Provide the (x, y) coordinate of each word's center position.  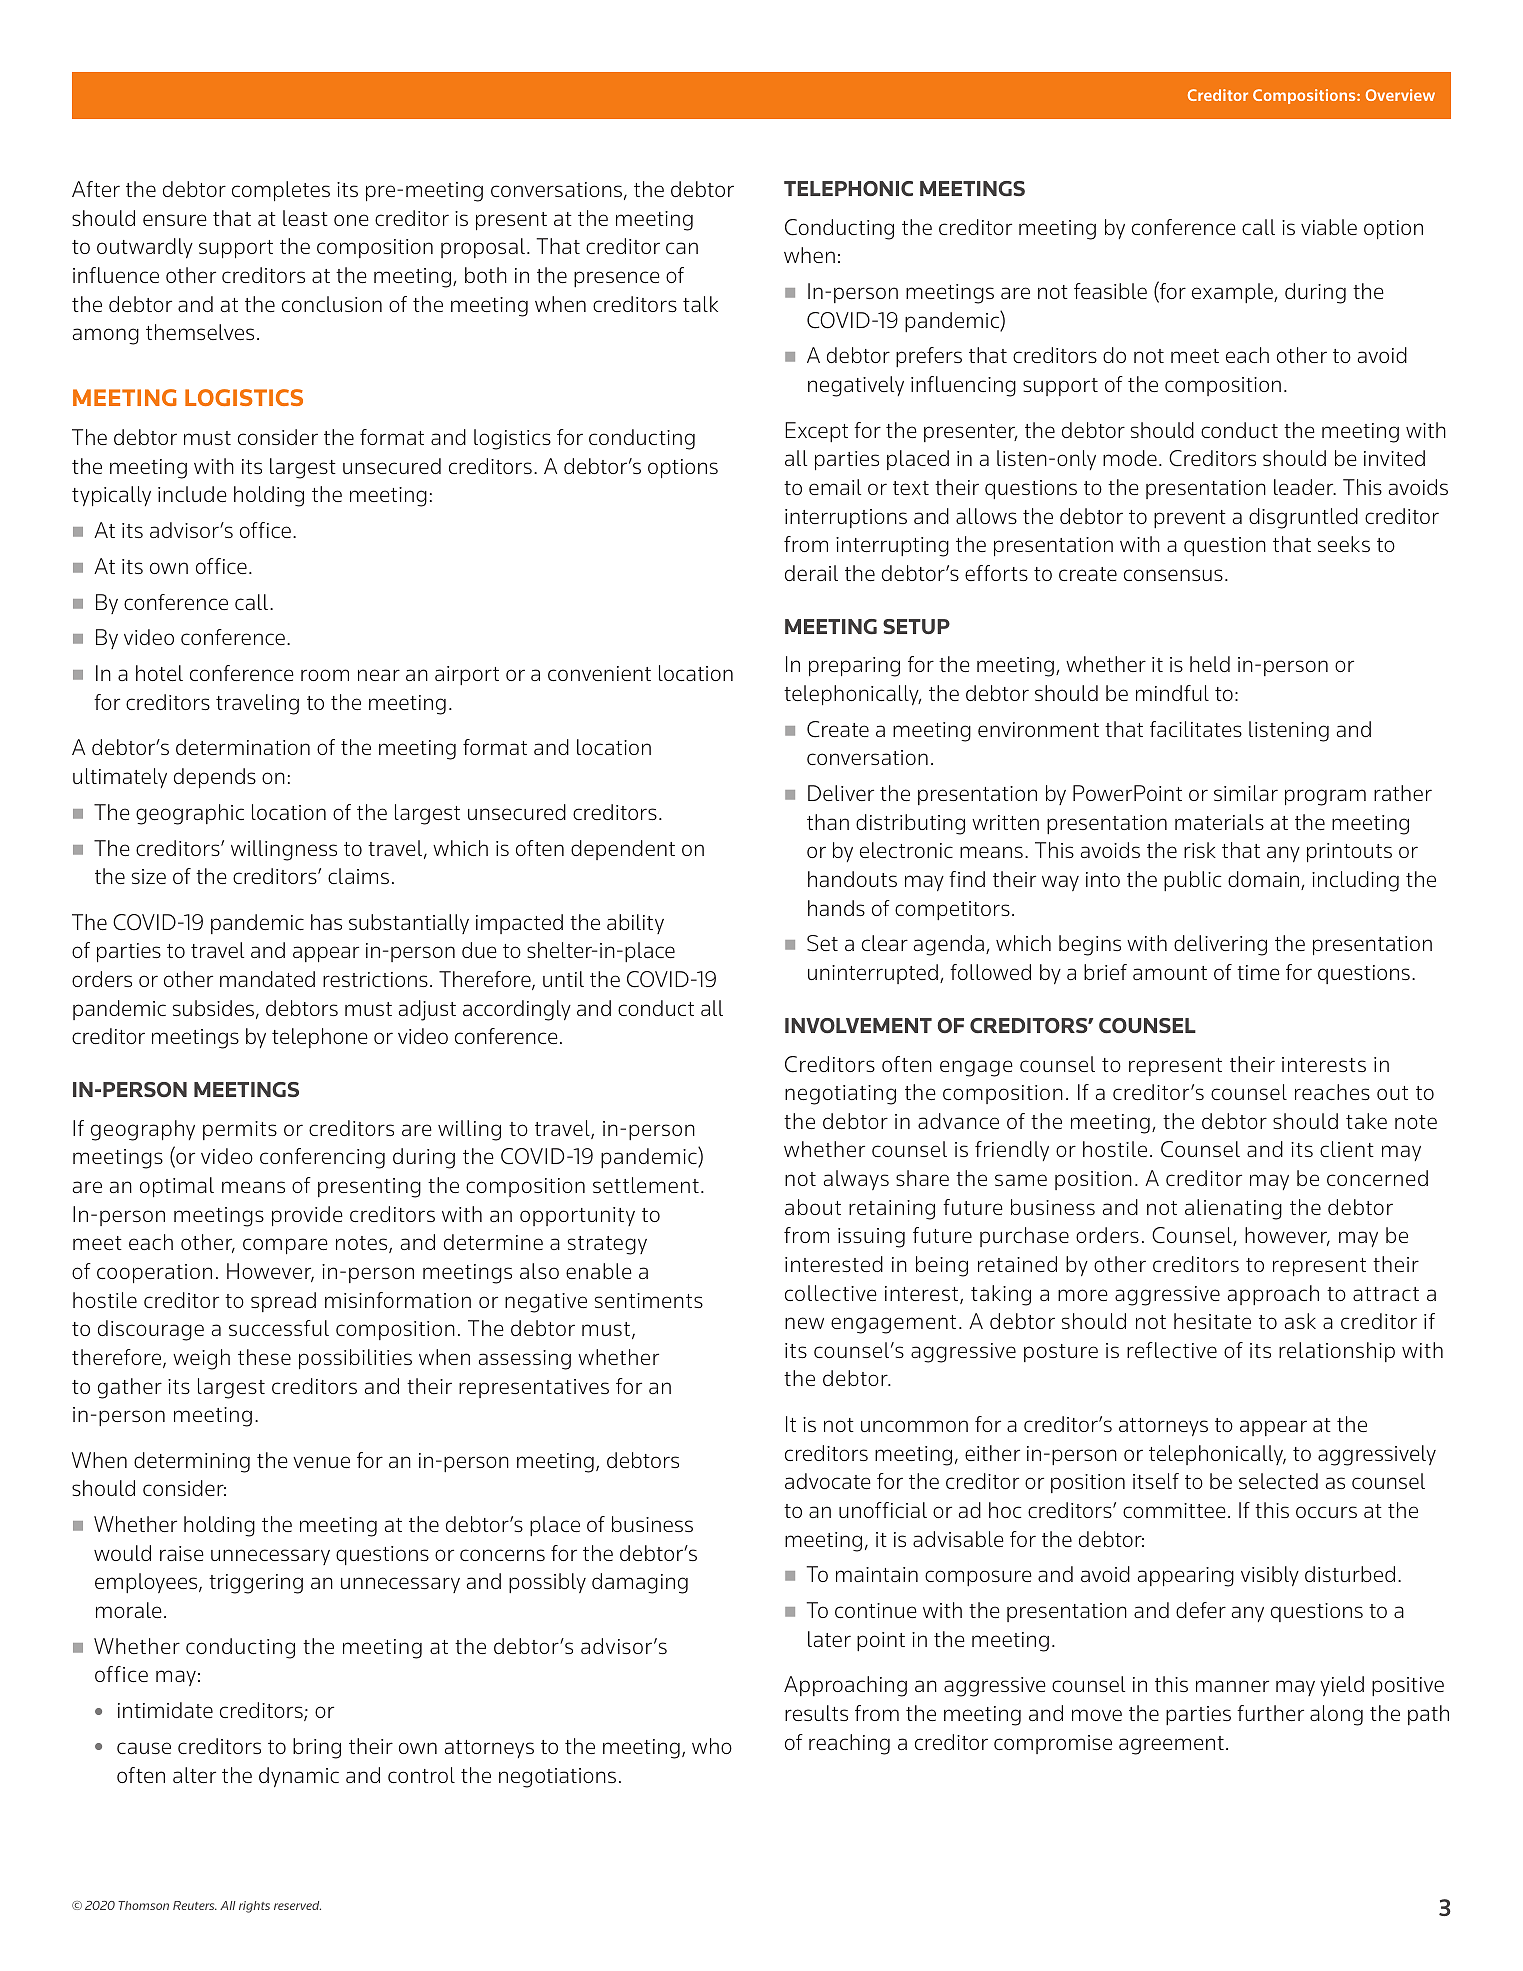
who (712, 1746)
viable (1329, 227)
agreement (1171, 1745)
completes (281, 191)
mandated (267, 979)
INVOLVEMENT (858, 1025)
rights (254, 1907)
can (682, 248)
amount (1170, 973)
